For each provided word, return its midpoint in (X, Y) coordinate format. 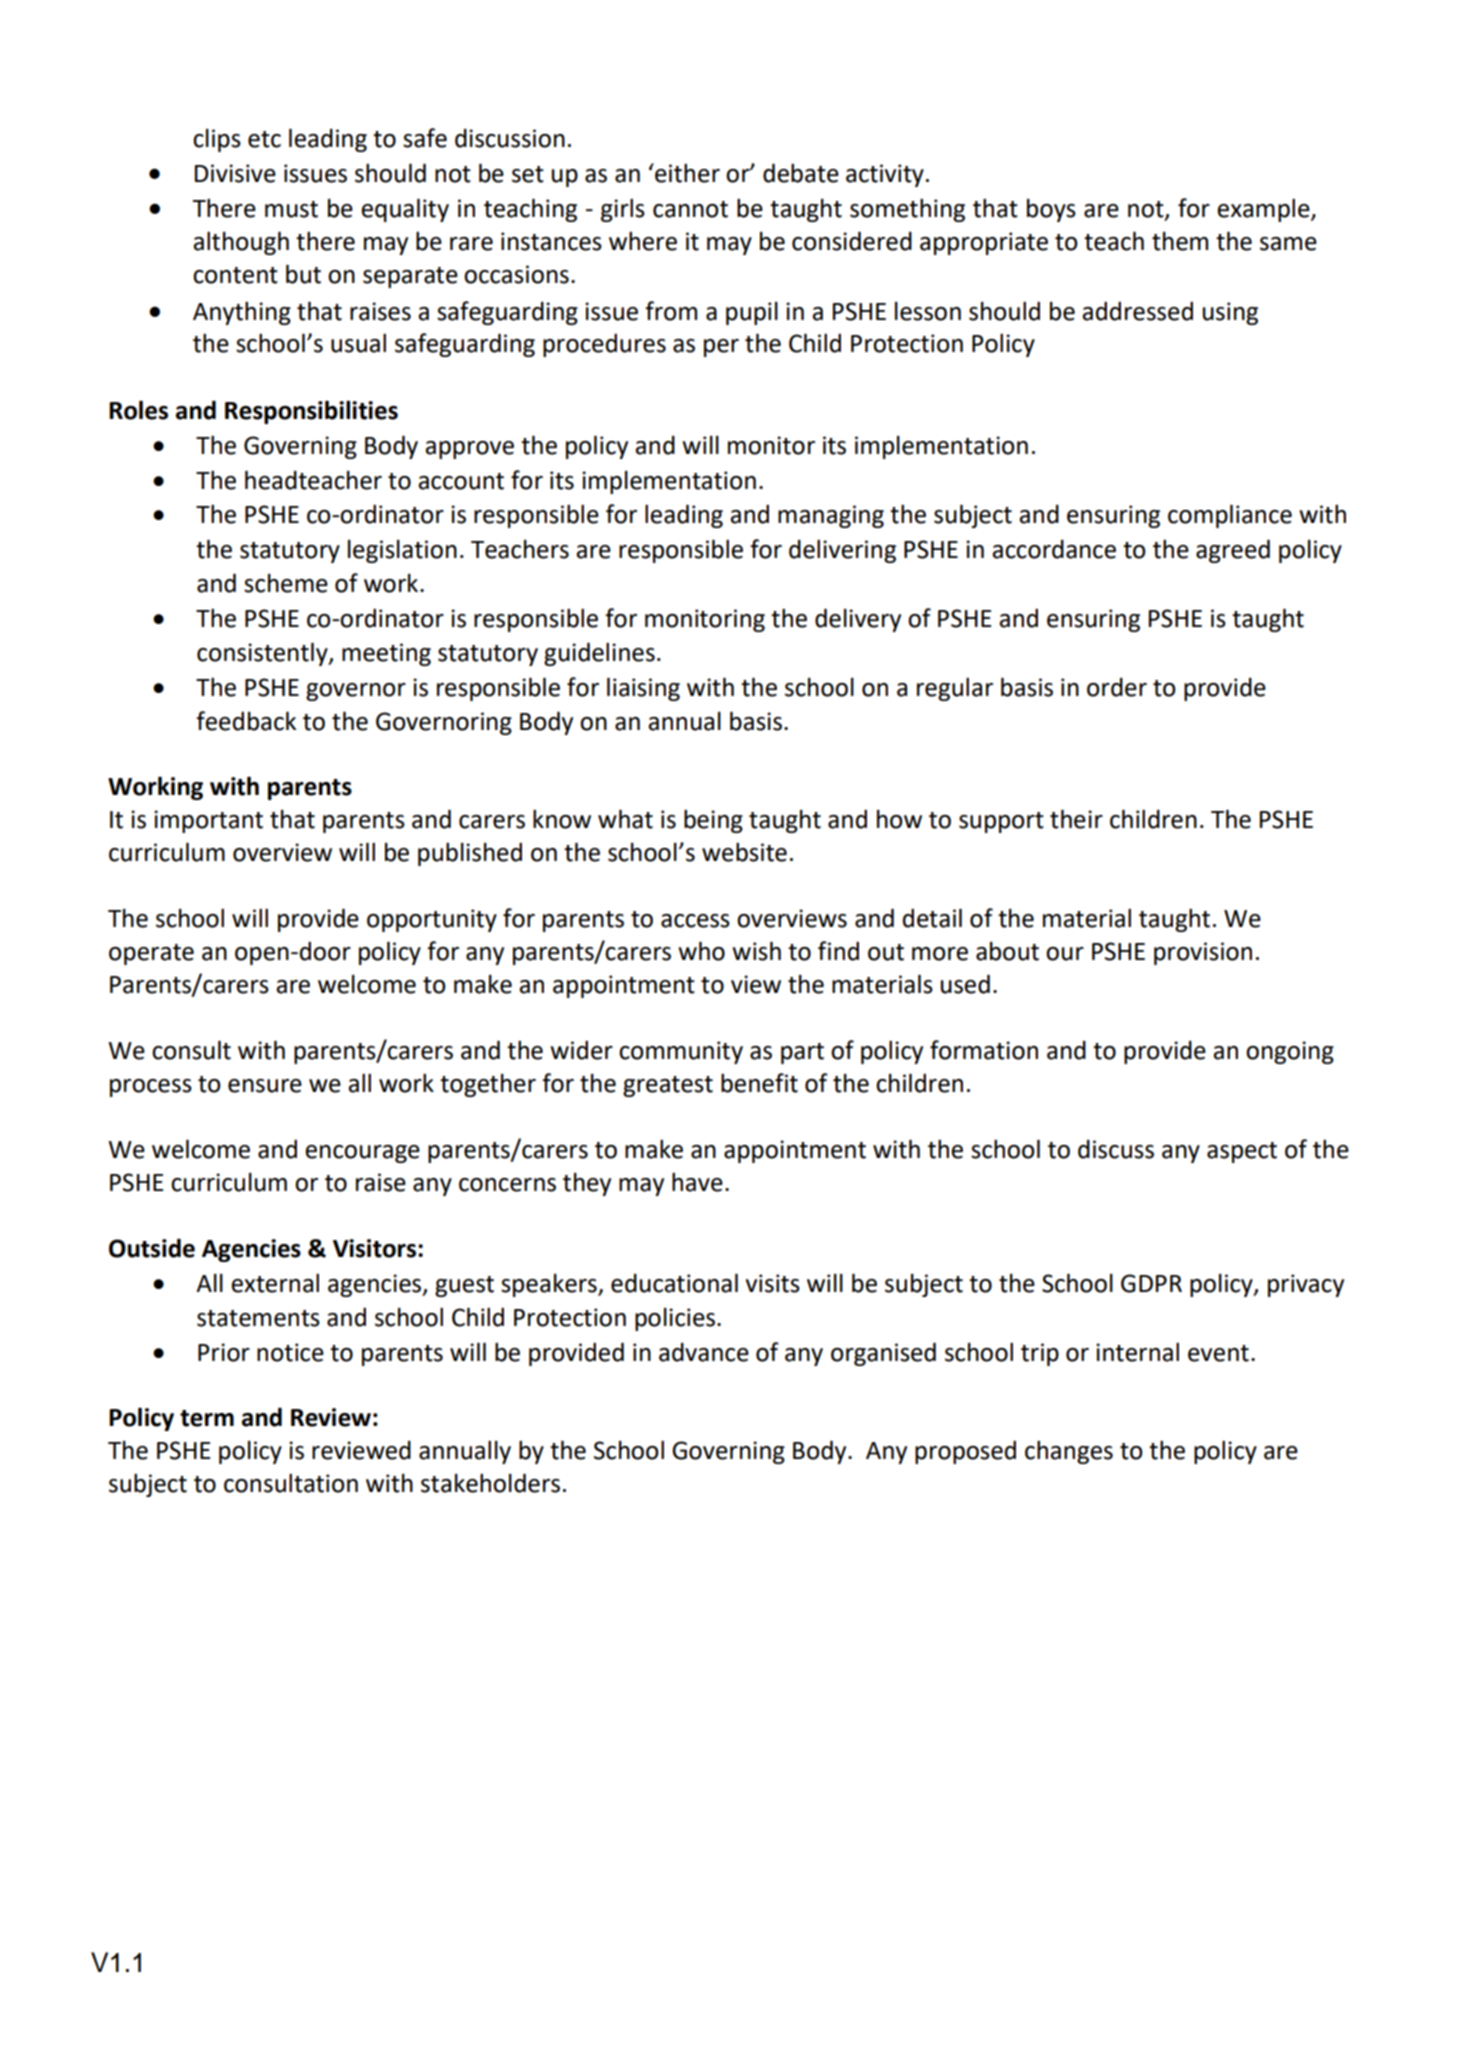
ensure (265, 1086)
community (681, 1052)
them (1180, 241)
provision (1203, 953)
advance (704, 1352)
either (686, 173)
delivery (858, 620)
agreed (1233, 551)
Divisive (235, 173)
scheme (286, 583)
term (207, 1418)
